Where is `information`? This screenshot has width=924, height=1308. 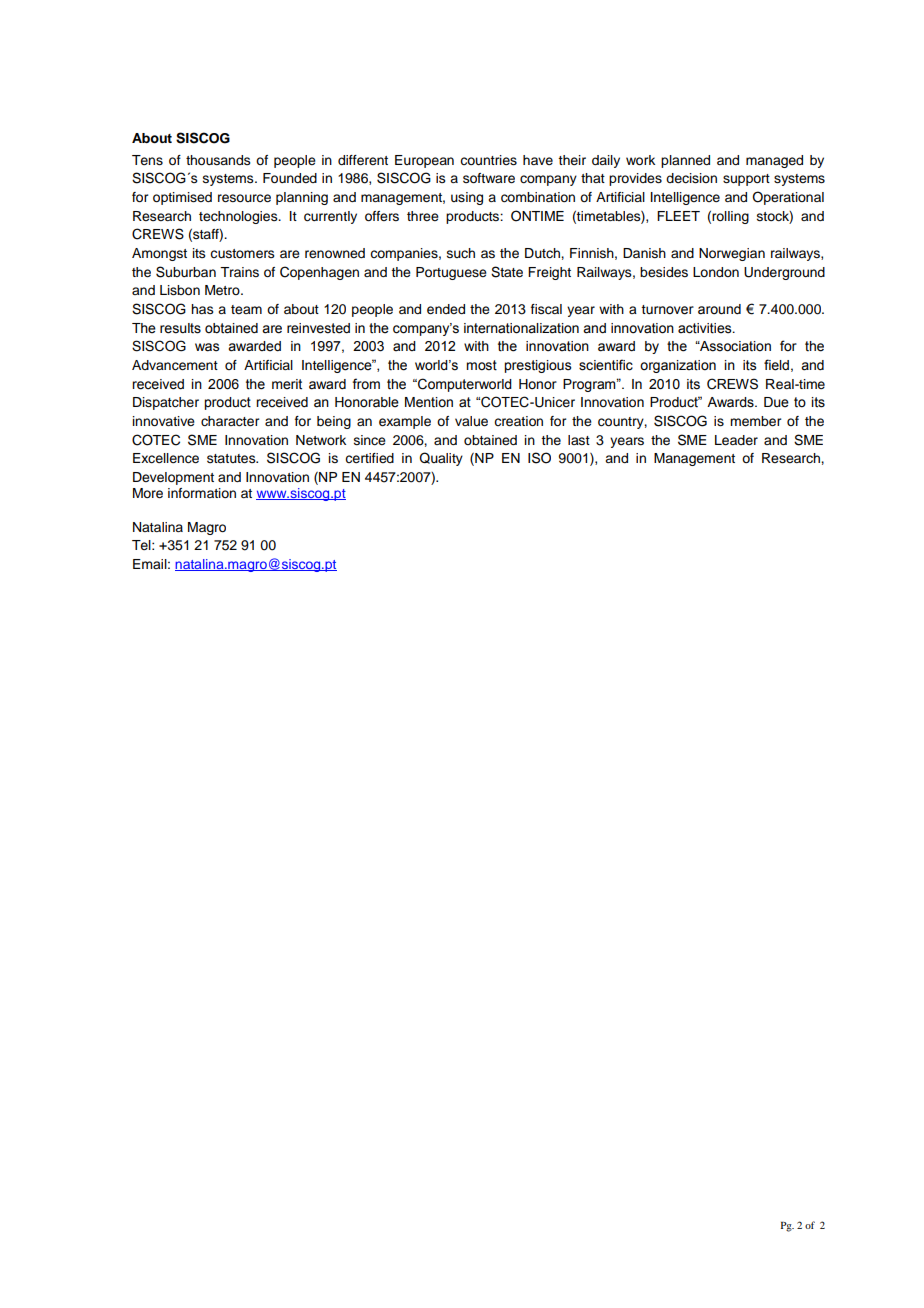
information is located at coordinates (202, 493).
